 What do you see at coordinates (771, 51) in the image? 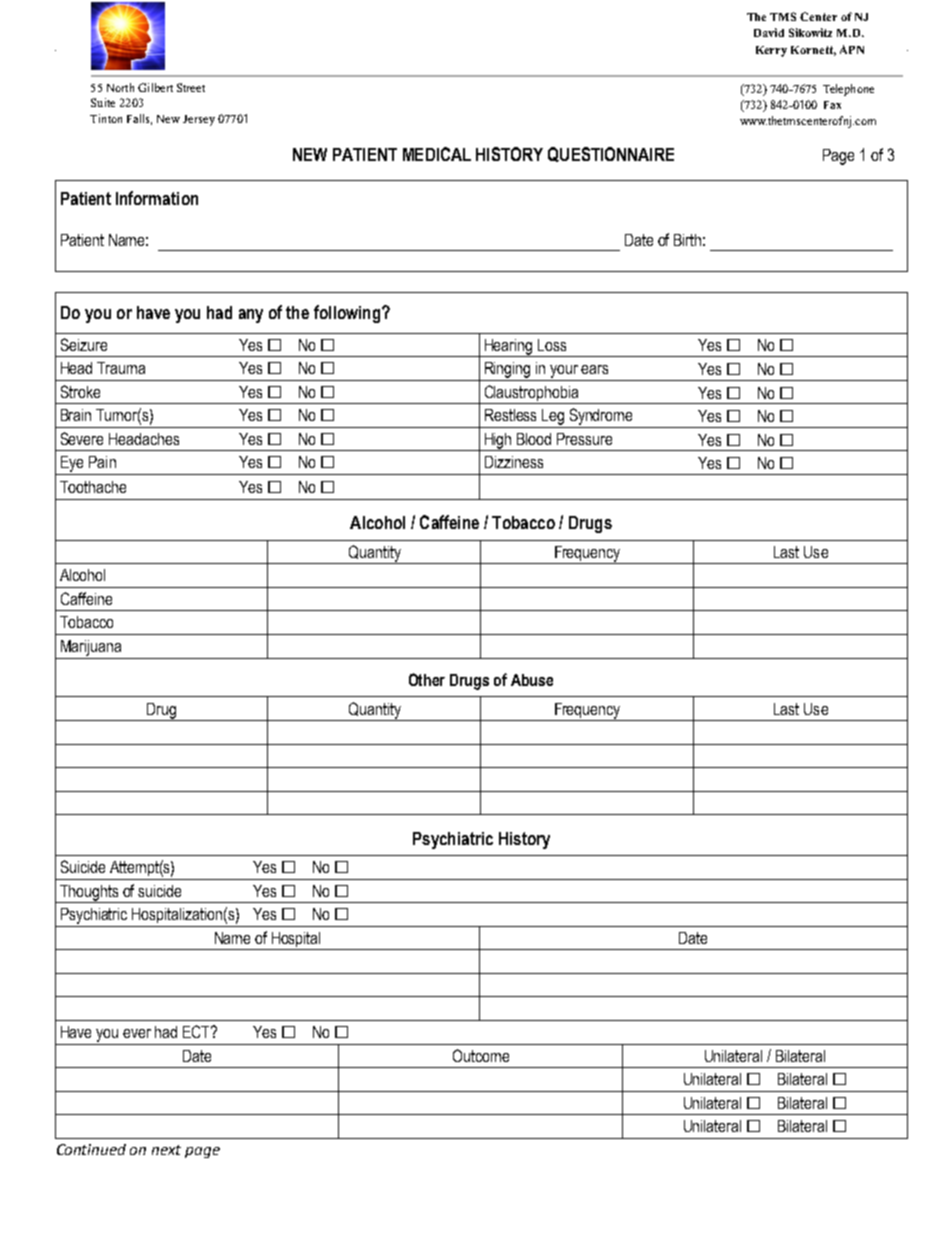
I see `Kerry` at bounding box center [771, 51].
